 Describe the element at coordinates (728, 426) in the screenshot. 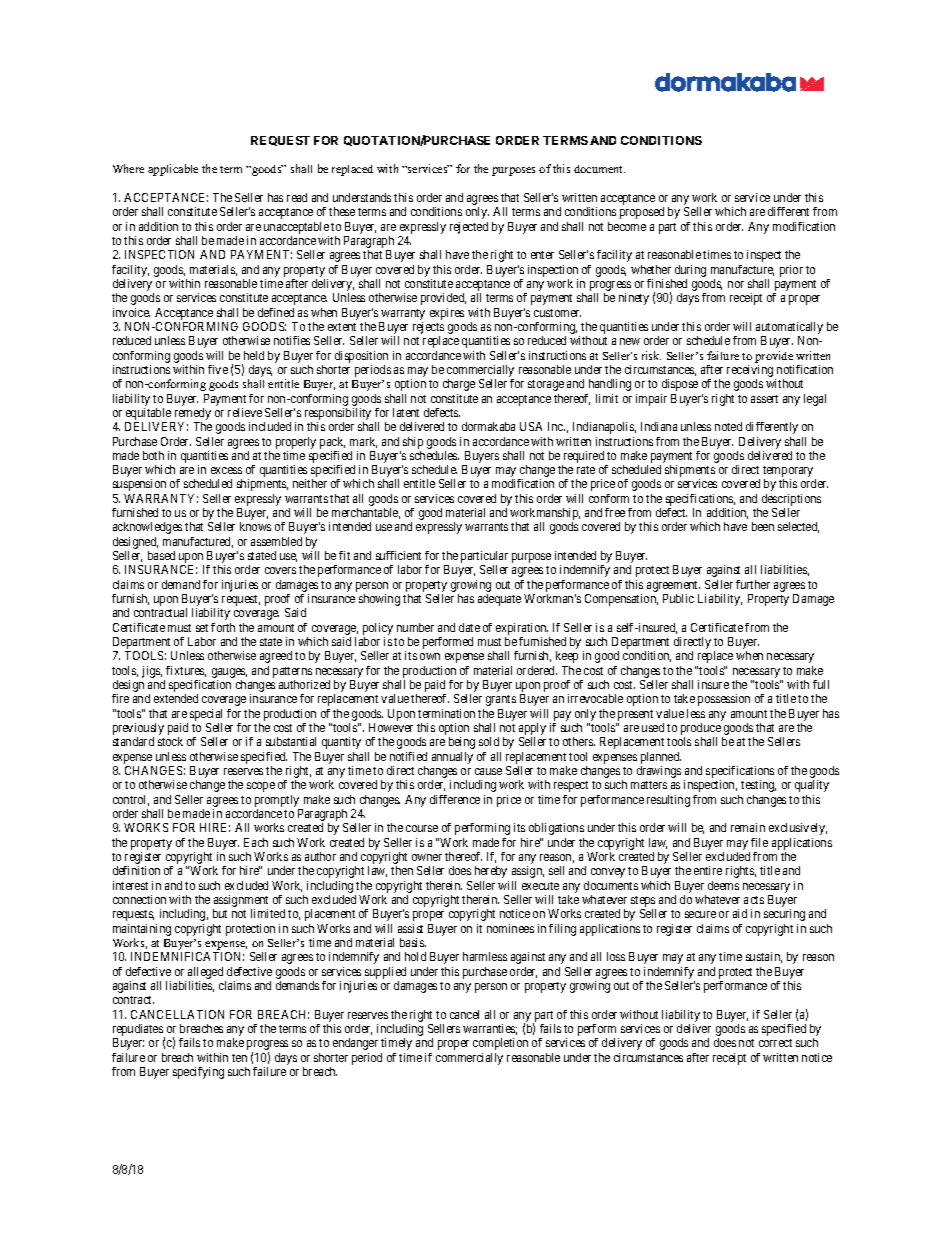

I see `noted` at that location.
